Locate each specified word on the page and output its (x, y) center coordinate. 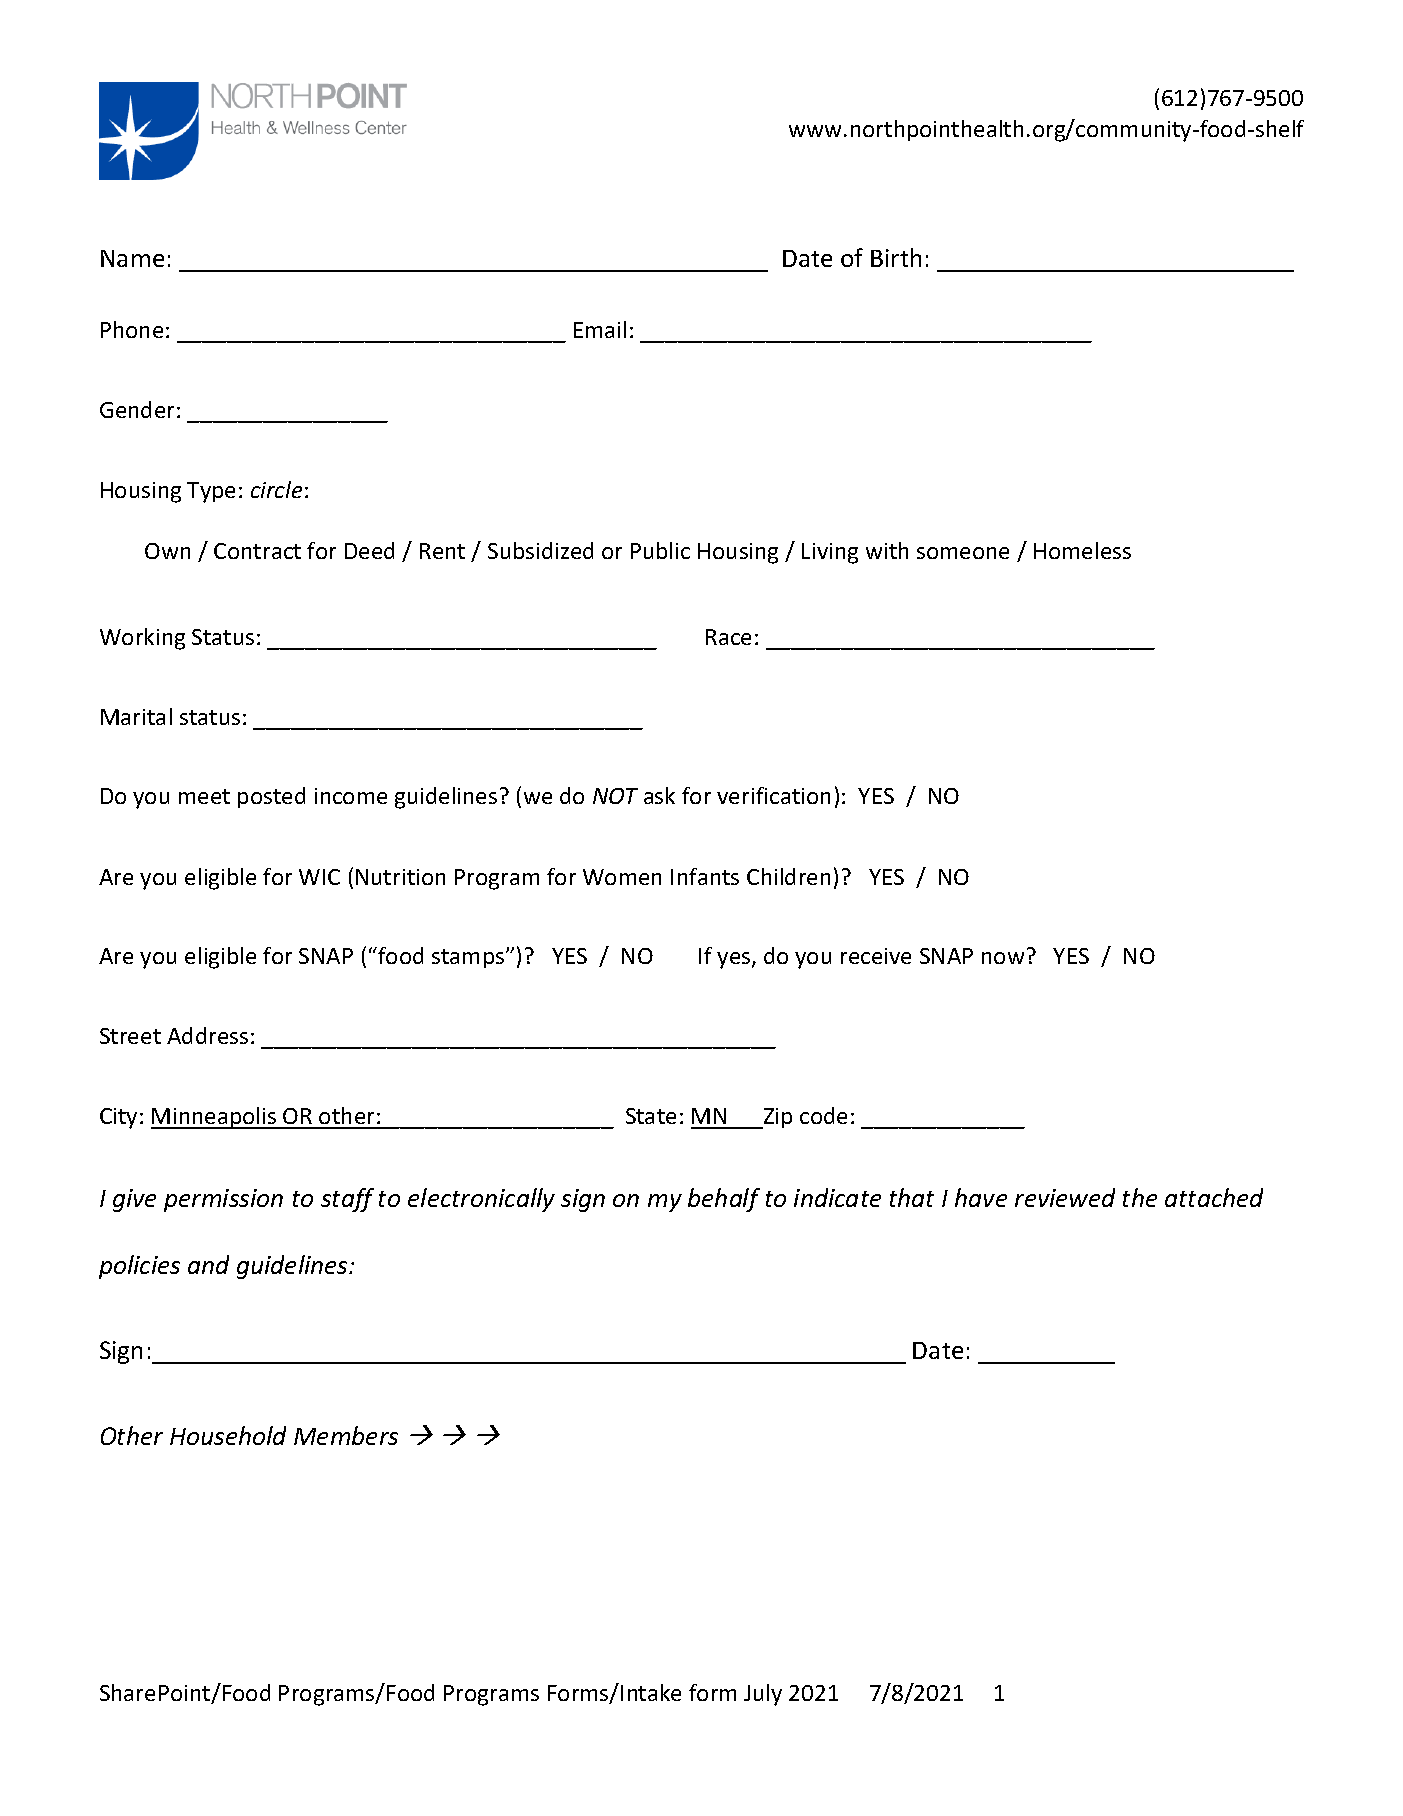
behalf (724, 1200)
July (763, 1695)
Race (728, 637)
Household (228, 1435)
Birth (896, 257)
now (1003, 958)
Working (142, 639)
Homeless (1082, 550)
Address (207, 1035)
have (981, 1197)
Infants (705, 876)
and (208, 1264)
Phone (132, 329)
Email (600, 329)
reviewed (1065, 1197)
